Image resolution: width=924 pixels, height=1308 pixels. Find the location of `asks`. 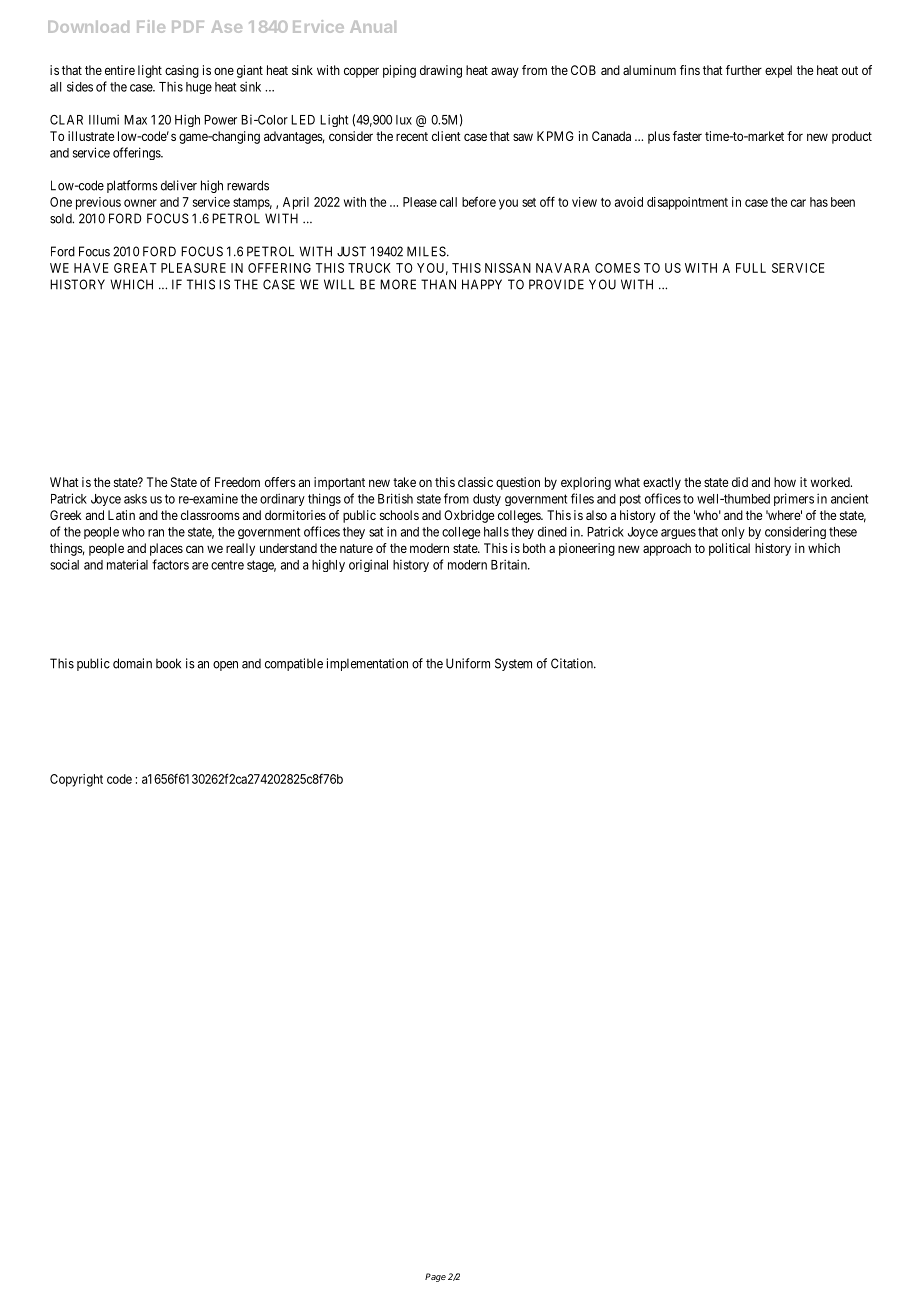

asks is located at coordinates (135, 499).
